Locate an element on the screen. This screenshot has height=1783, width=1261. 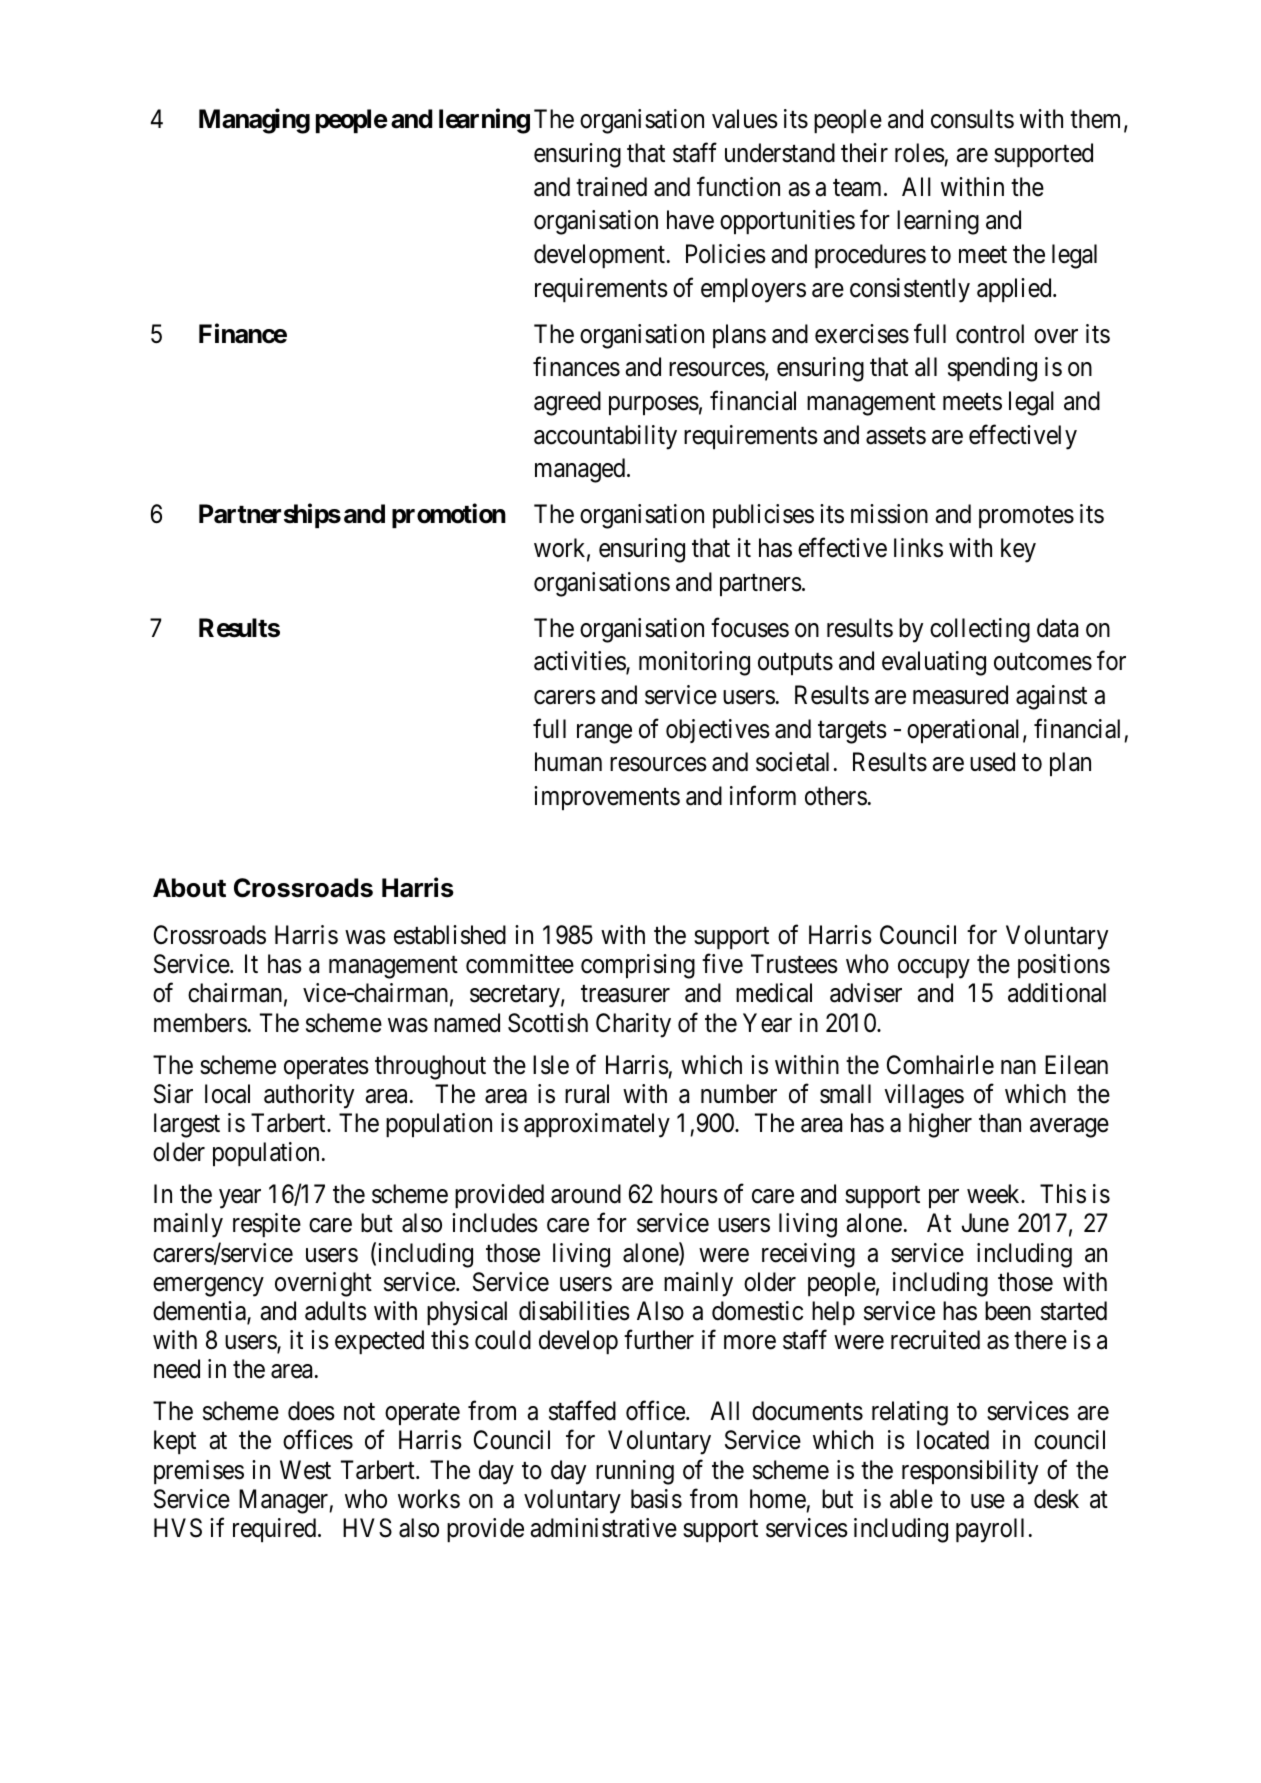
running is located at coordinates (635, 1472).
